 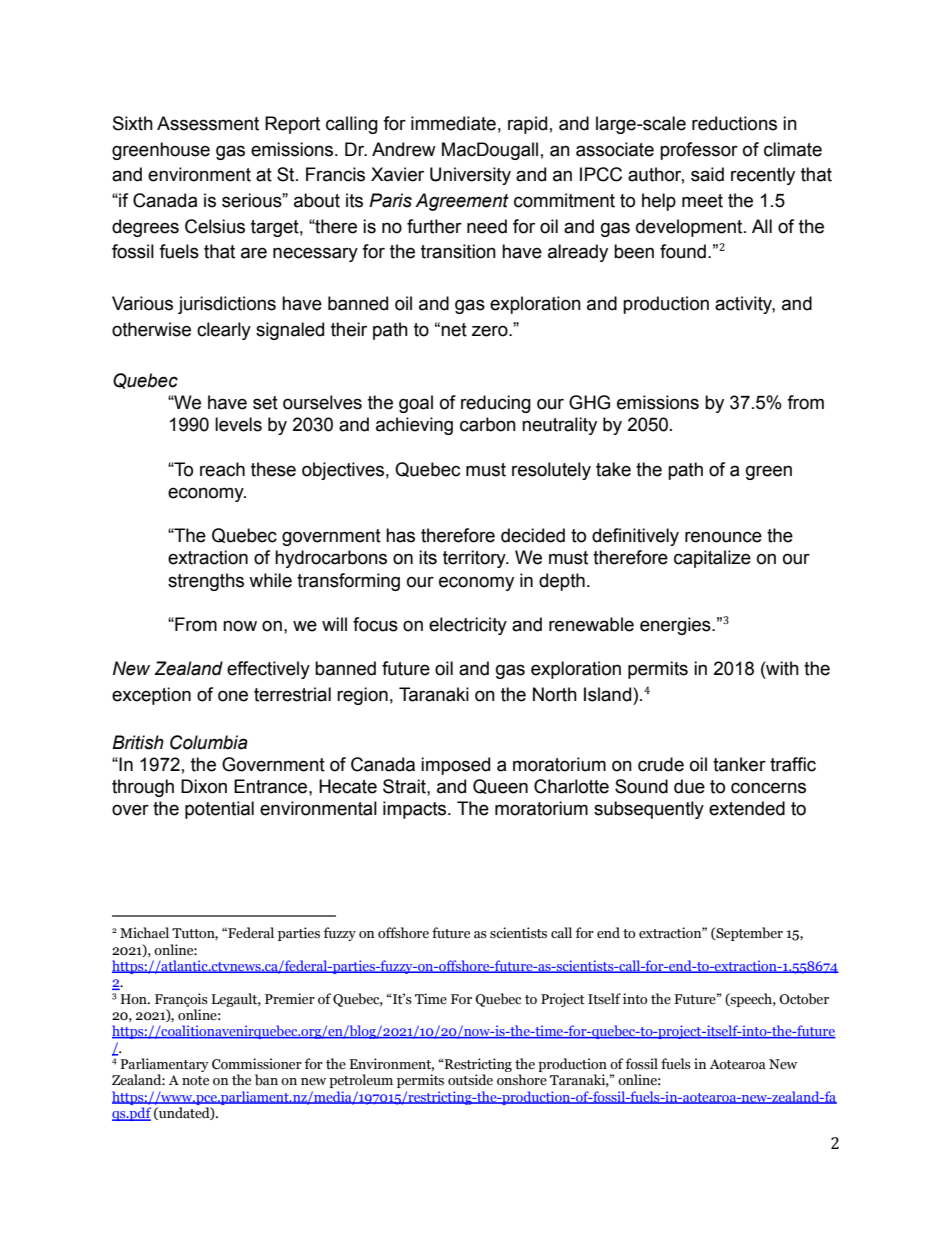 I want to click on reach, so click(x=222, y=469).
